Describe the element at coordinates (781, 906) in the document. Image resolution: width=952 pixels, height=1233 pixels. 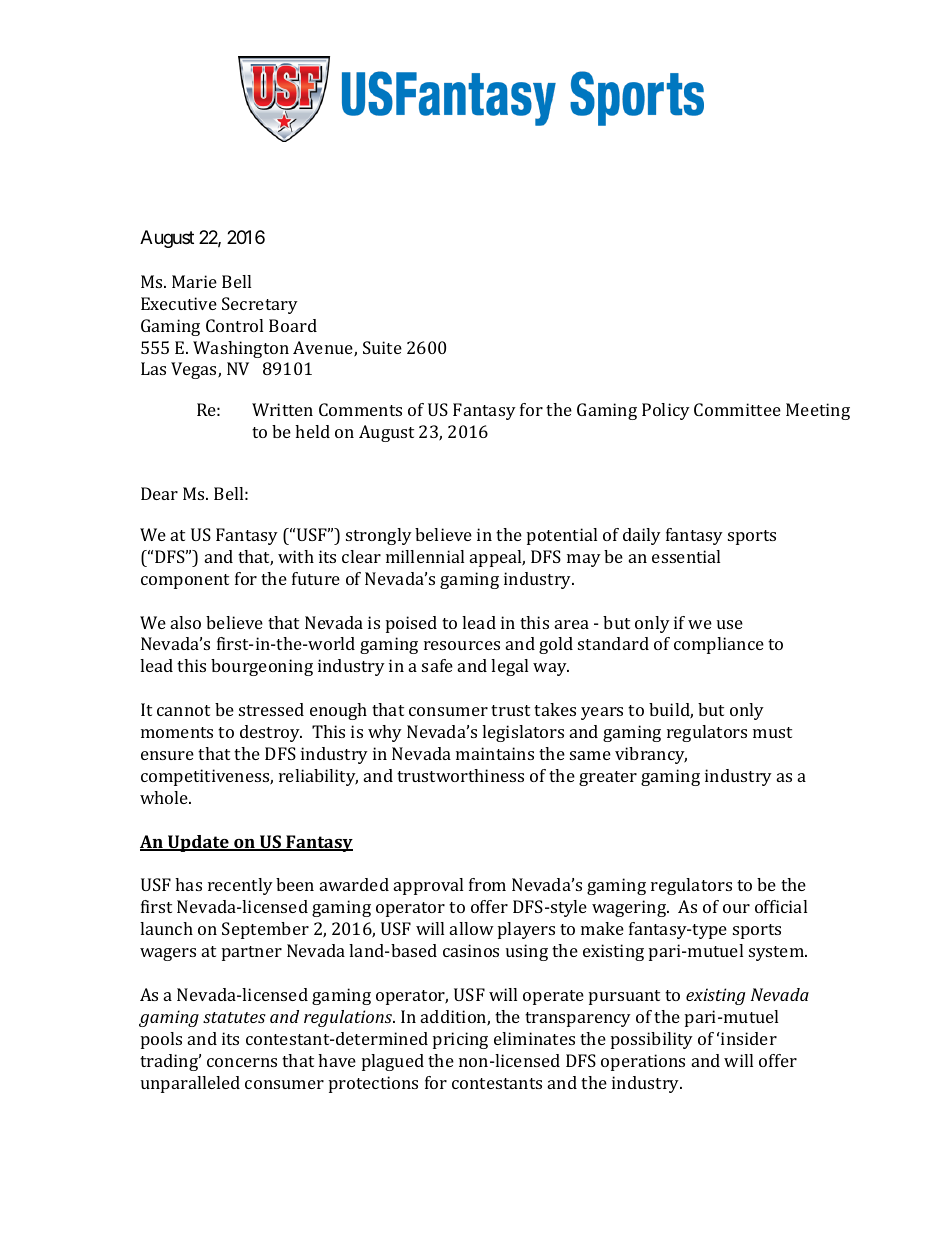
I see `official` at that location.
